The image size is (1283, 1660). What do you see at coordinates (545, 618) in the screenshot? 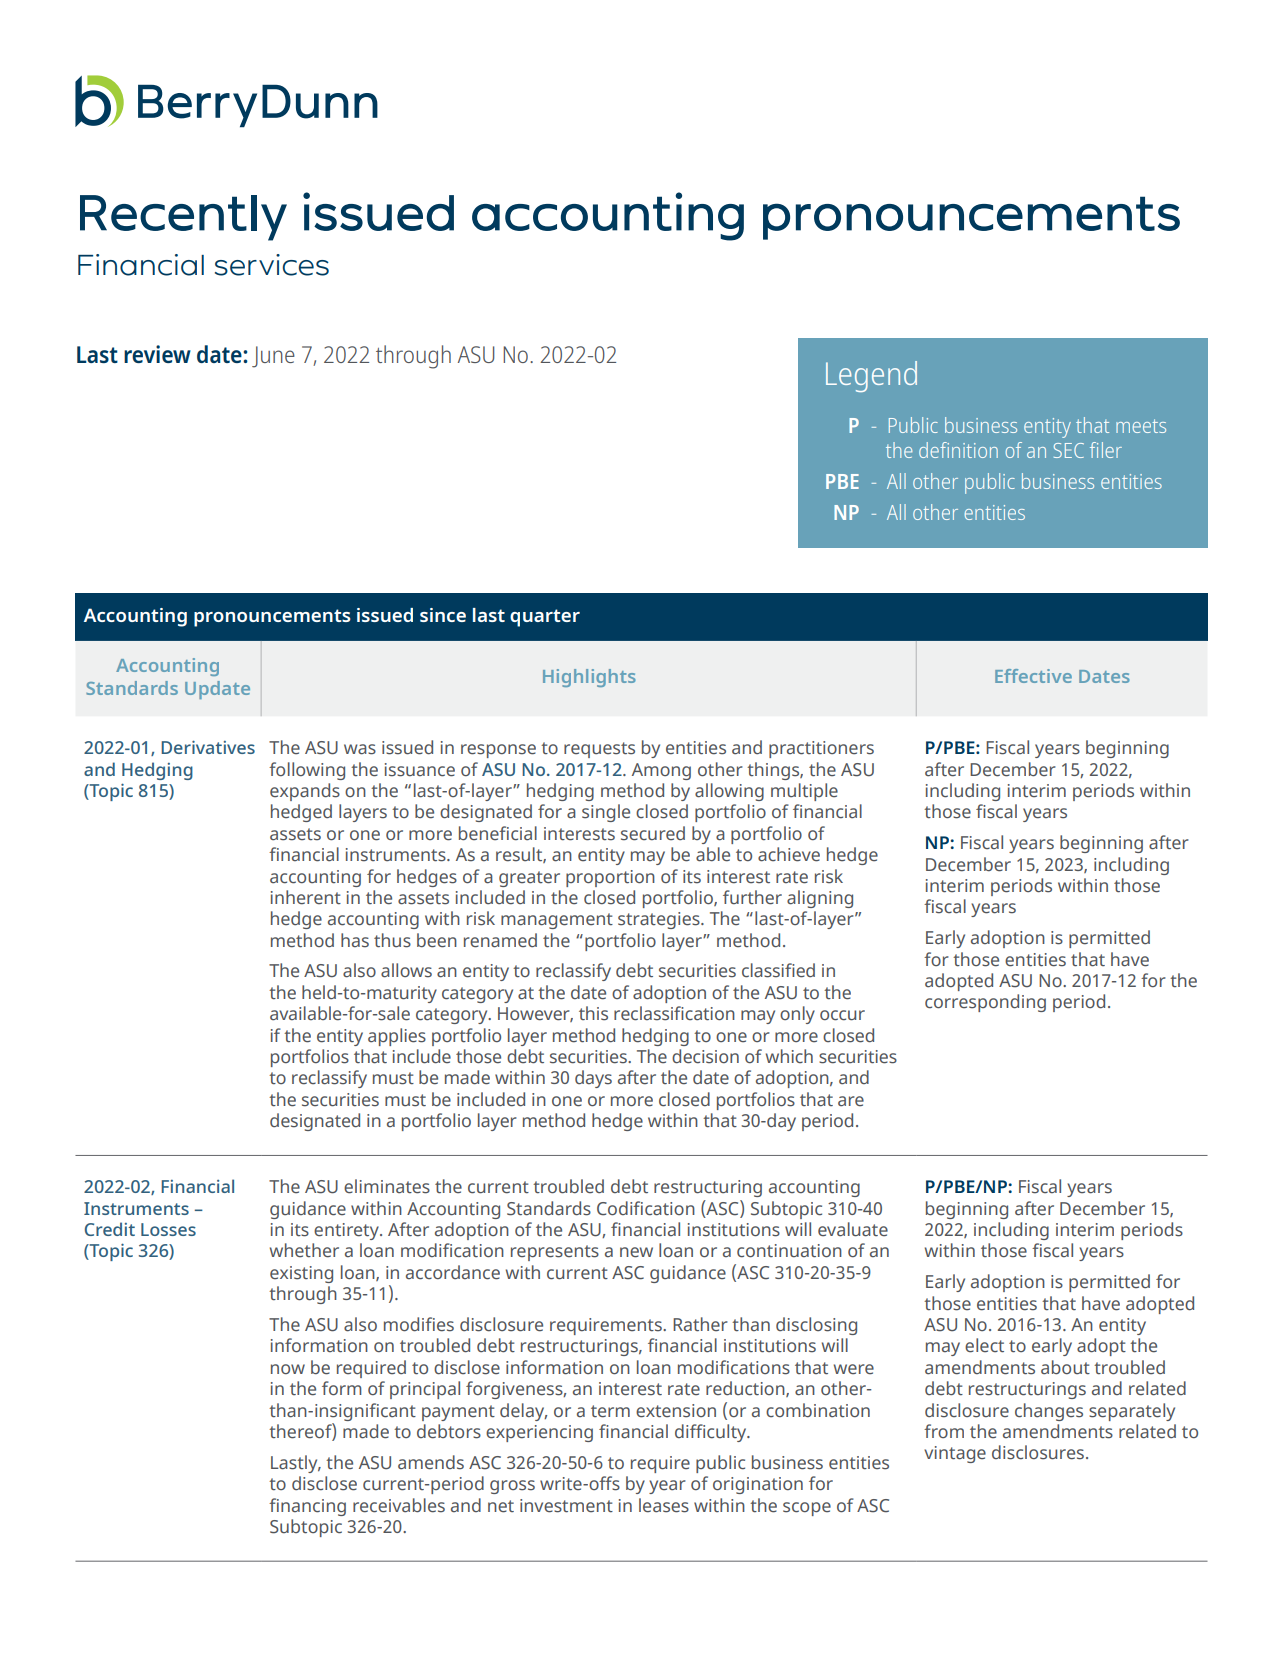
I see `quarter` at bounding box center [545, 618].
